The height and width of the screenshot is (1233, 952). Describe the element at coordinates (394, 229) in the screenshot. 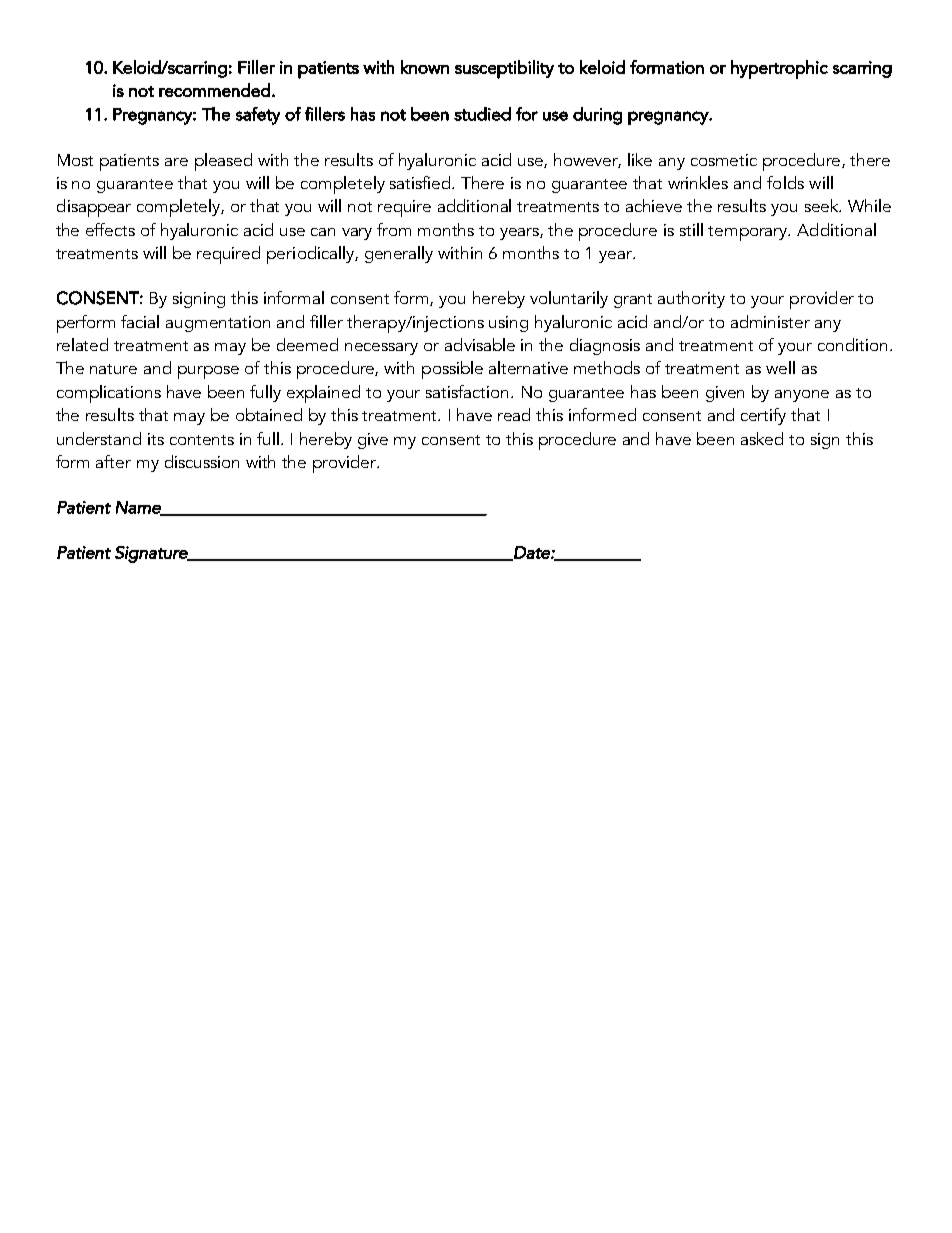

I see `from` at that location.
